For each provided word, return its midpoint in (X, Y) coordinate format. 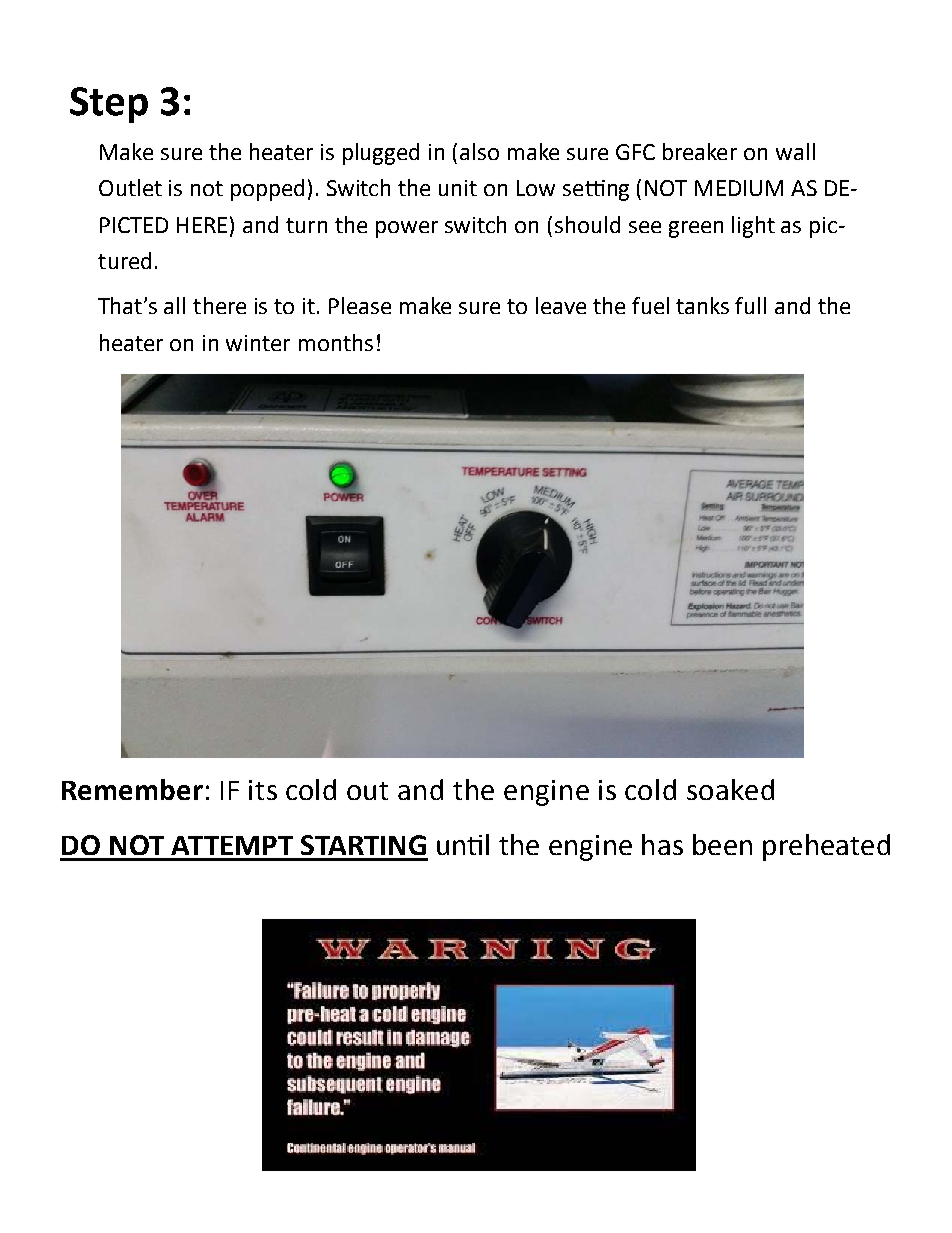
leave (561, 305)
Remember (132, 789)
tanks (702, 305)
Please (360, 305)
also (479, 151)
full (750, 305)
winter (258, 343)
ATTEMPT (232, 845)
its (263, 790)
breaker (700, 151)
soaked (730, 789)
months (336, 342)
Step (109, 105)
